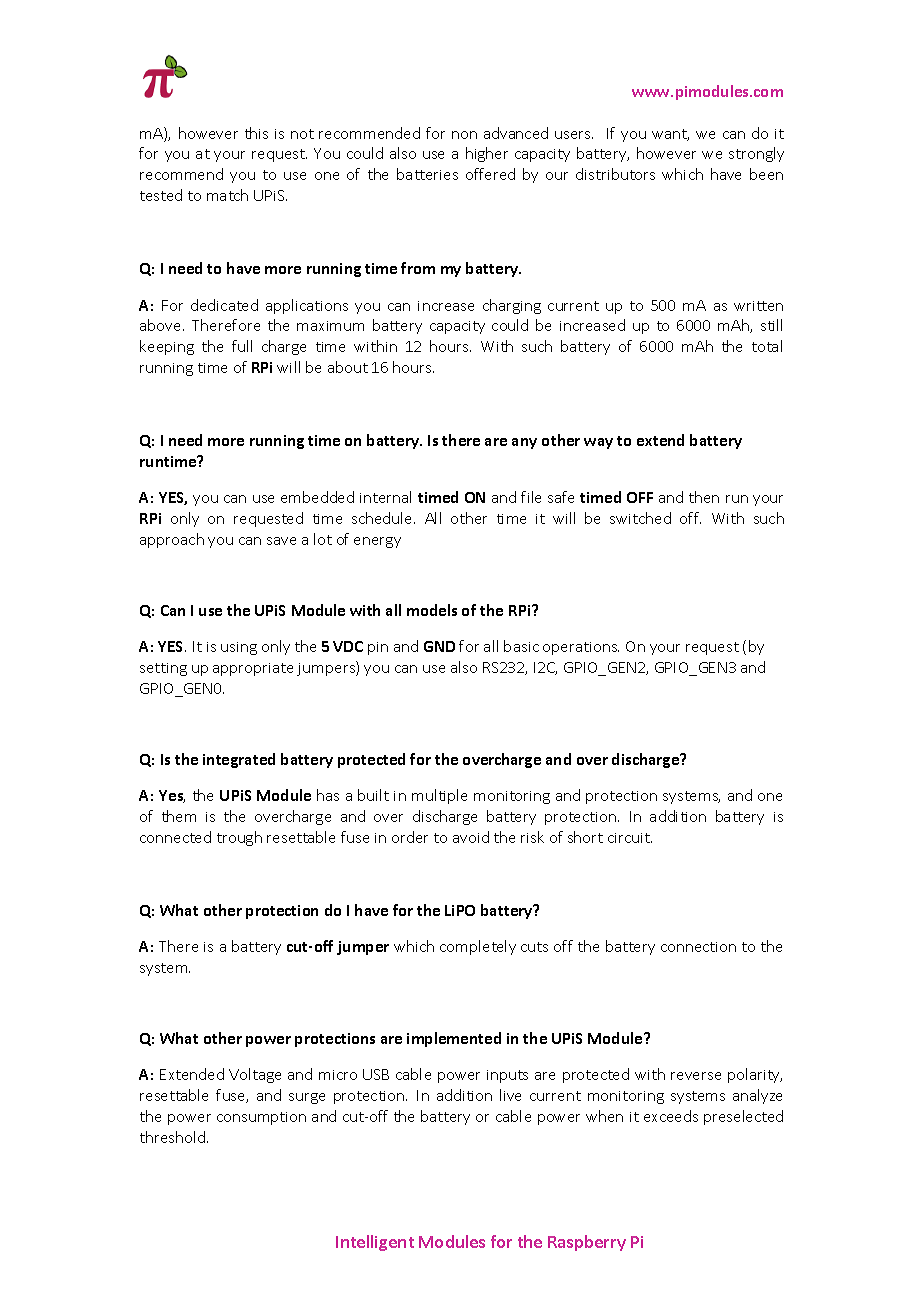 This screenshot has width=924, height=1308. Describe the element at coordinates (375, 1243) in the screenshot. I see `Intelligent` at that location.
